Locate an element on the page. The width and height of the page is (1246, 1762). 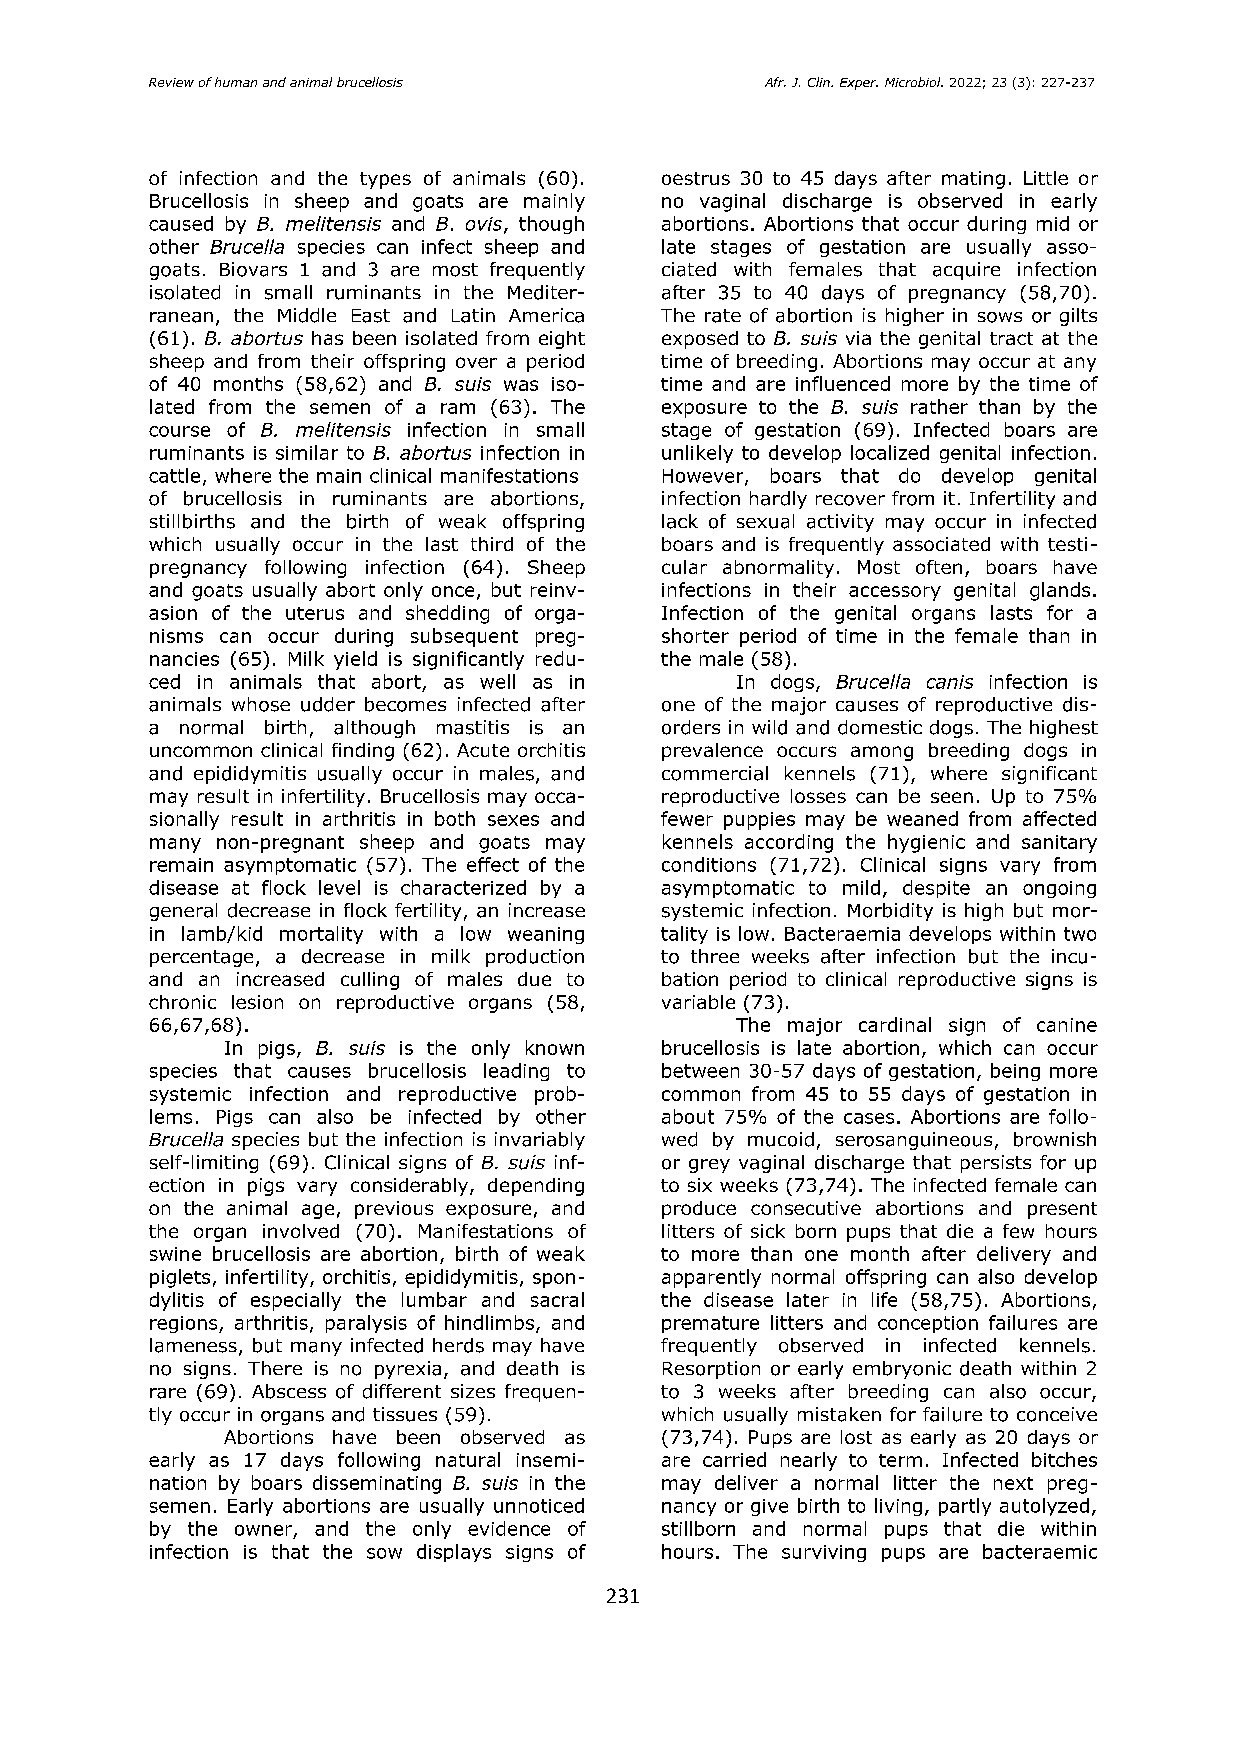
level is located at coordinates (339, 887).
